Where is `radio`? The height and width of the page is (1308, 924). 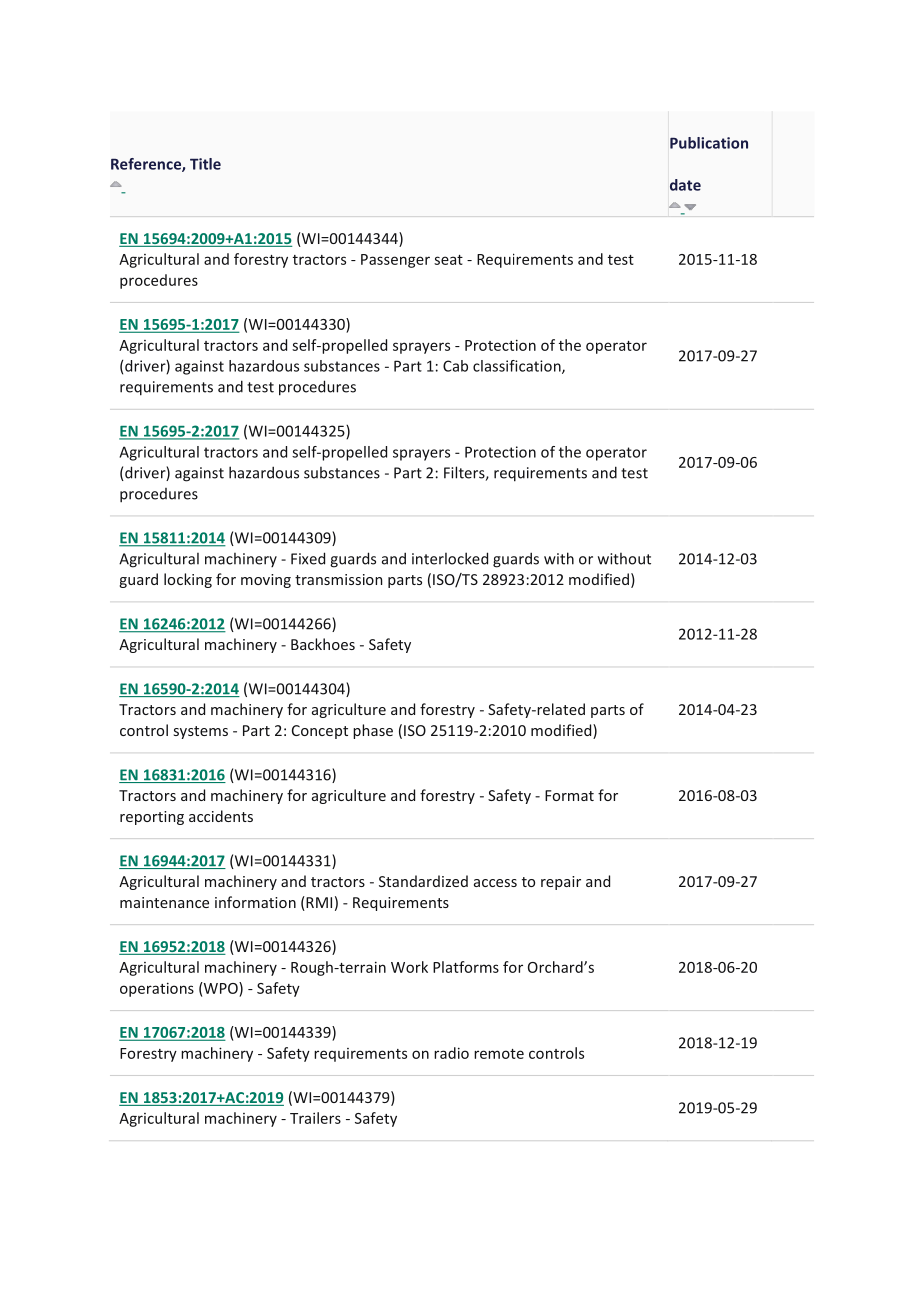 radio is located at coordinates (451, 1053).
